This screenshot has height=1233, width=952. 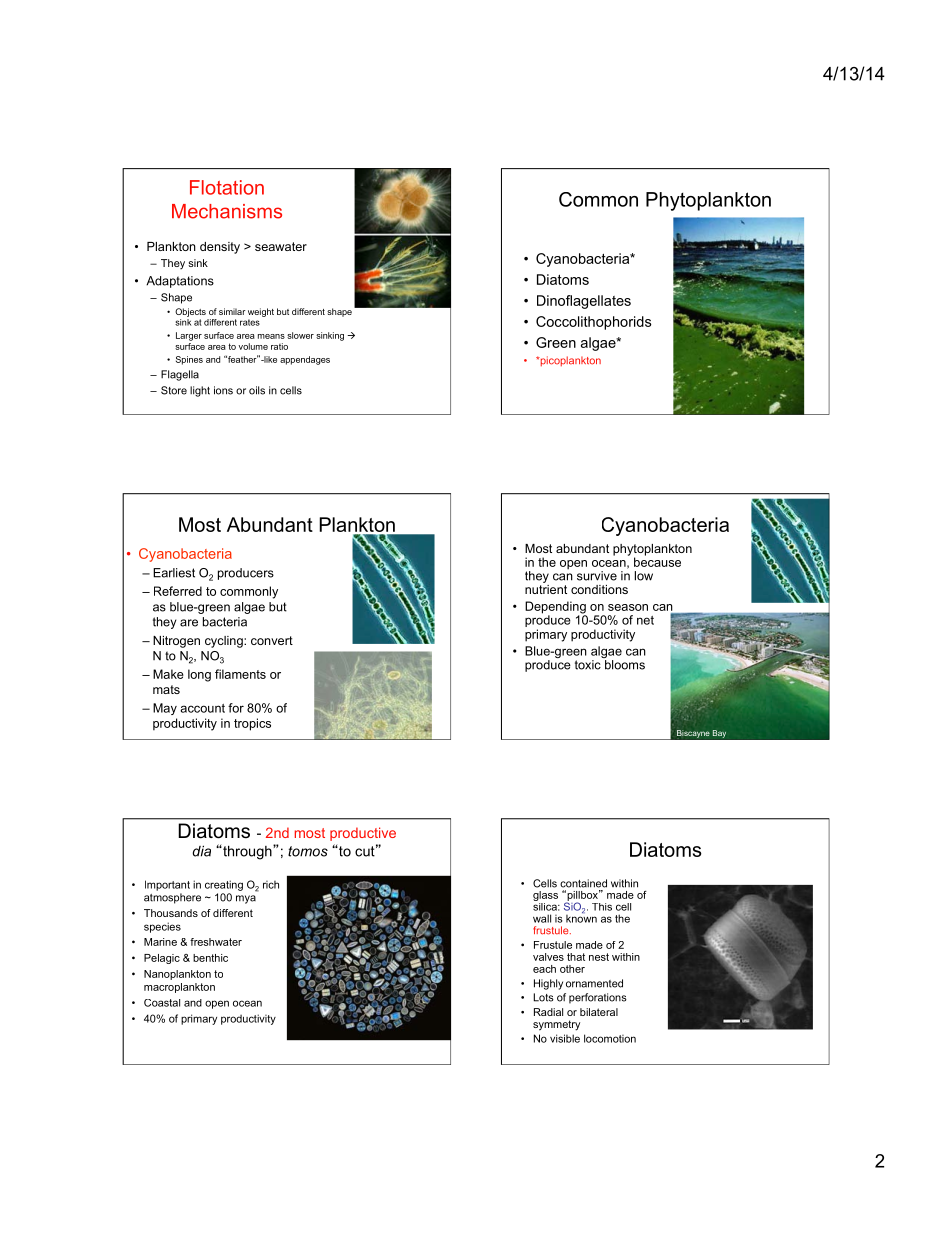 What do you see at coordinates (300, 335) in the screenshot?
I see `slower` at bounding box center [300, 335].
